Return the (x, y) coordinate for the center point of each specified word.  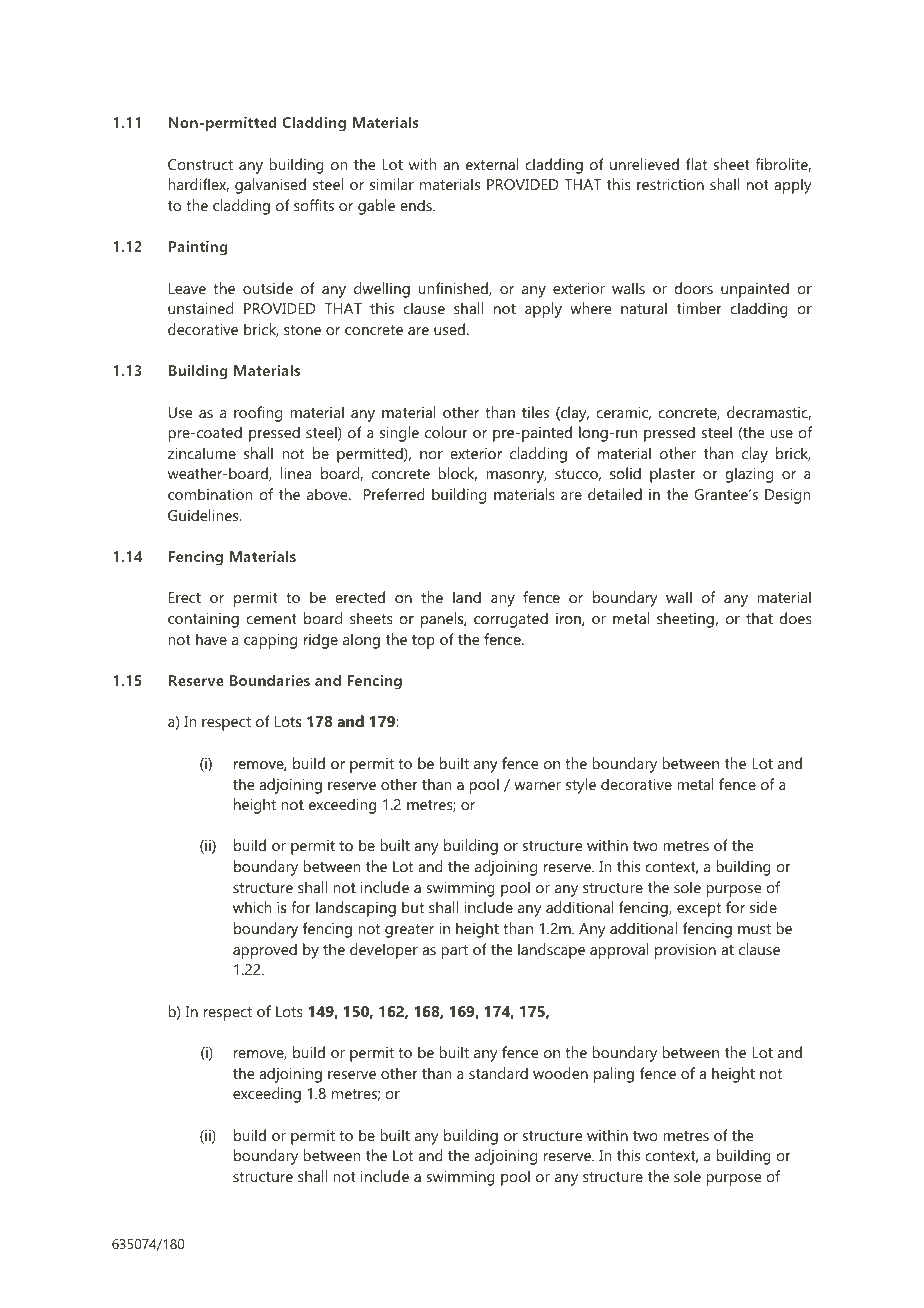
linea (296, 473)
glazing (749, 475)
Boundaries (270, 680)
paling (614, 1075)
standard (498, 1073)
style (581, 786)
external (492, 164)
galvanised (270, 186)
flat (696, 164)
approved (265, 951)
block (458, 474)
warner (537, 786)
